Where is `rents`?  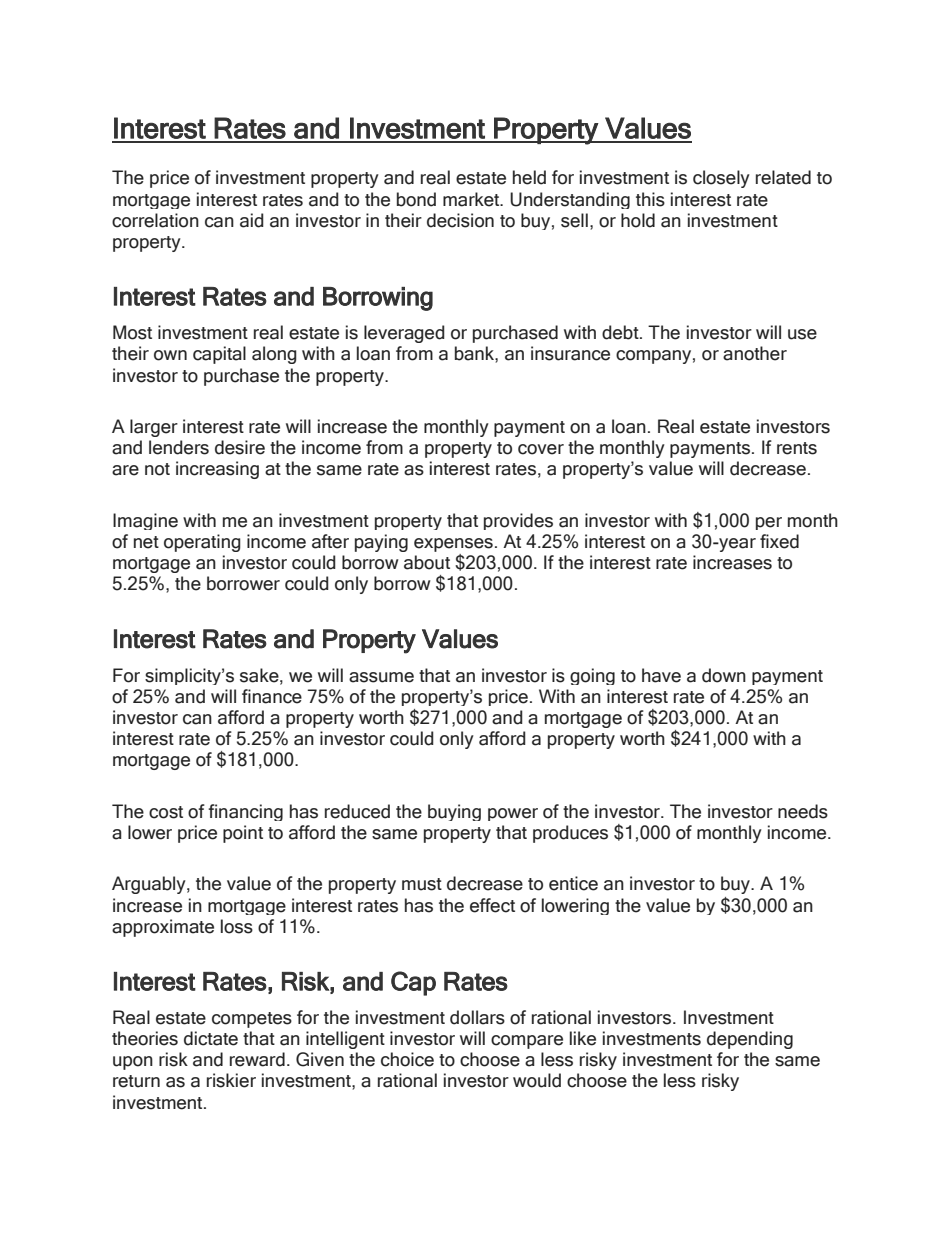
rents is located at coordinates (797, 448).
